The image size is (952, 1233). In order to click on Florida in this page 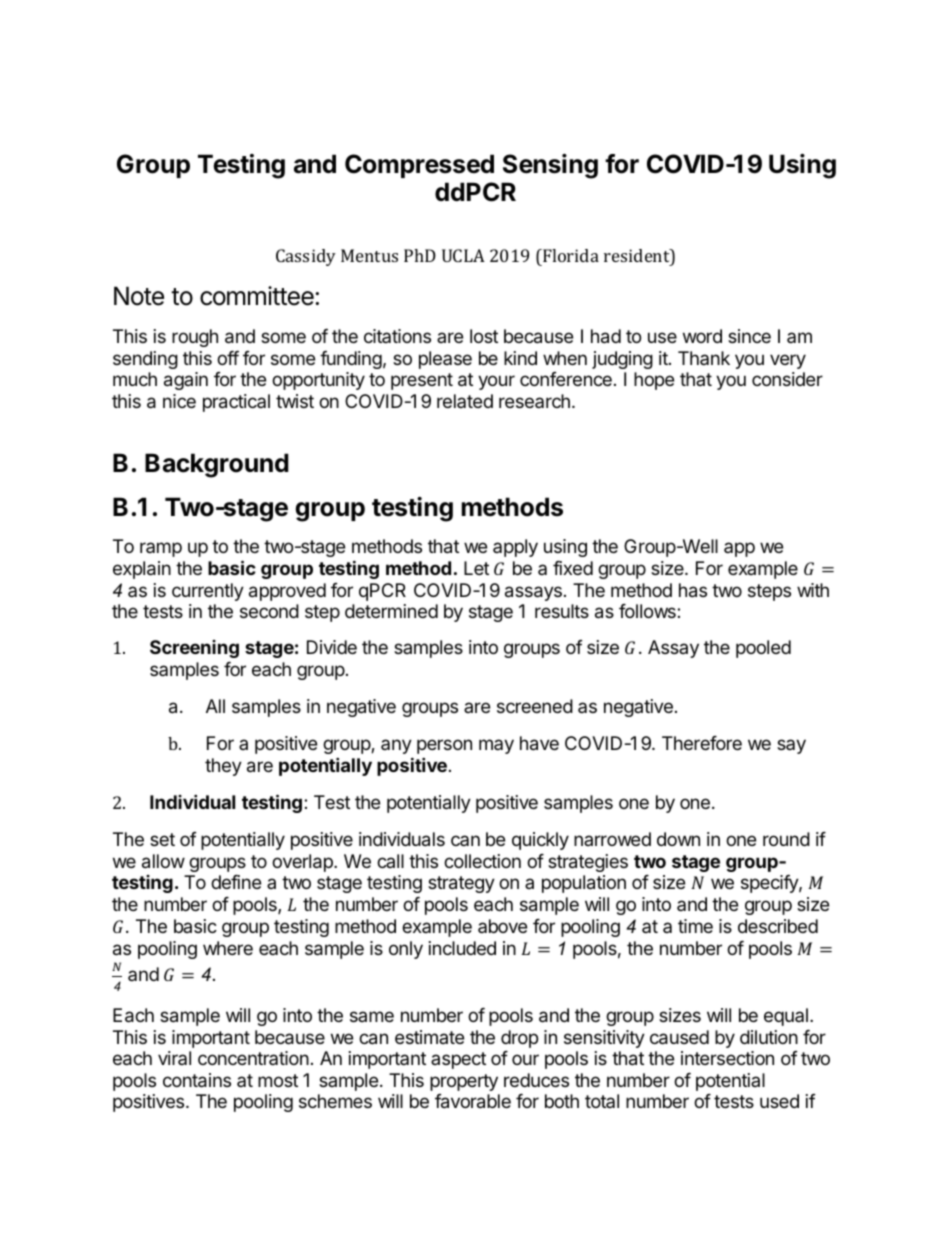, I will do `click(570, 255)`.
